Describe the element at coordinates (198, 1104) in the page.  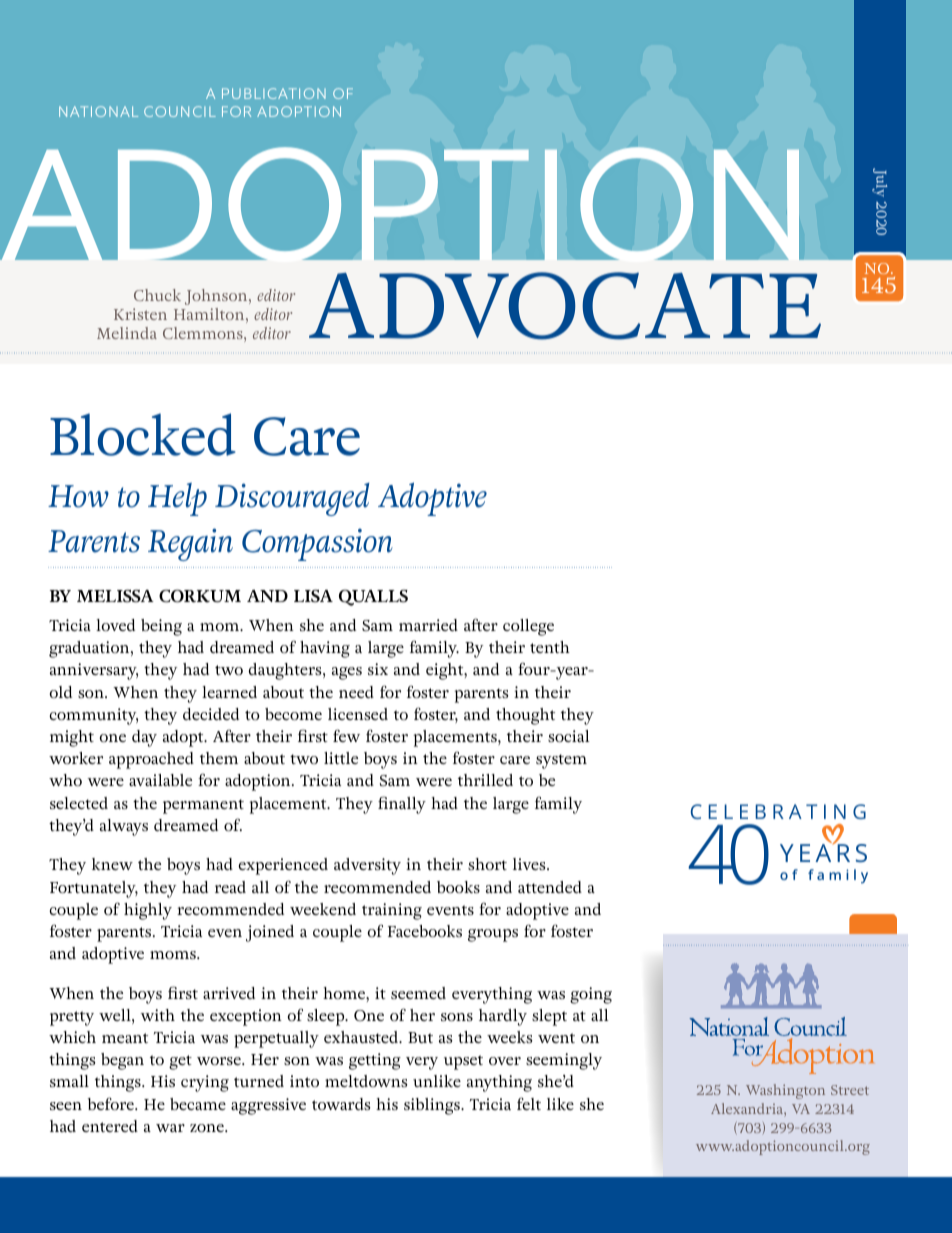
I see `became` at that location.
